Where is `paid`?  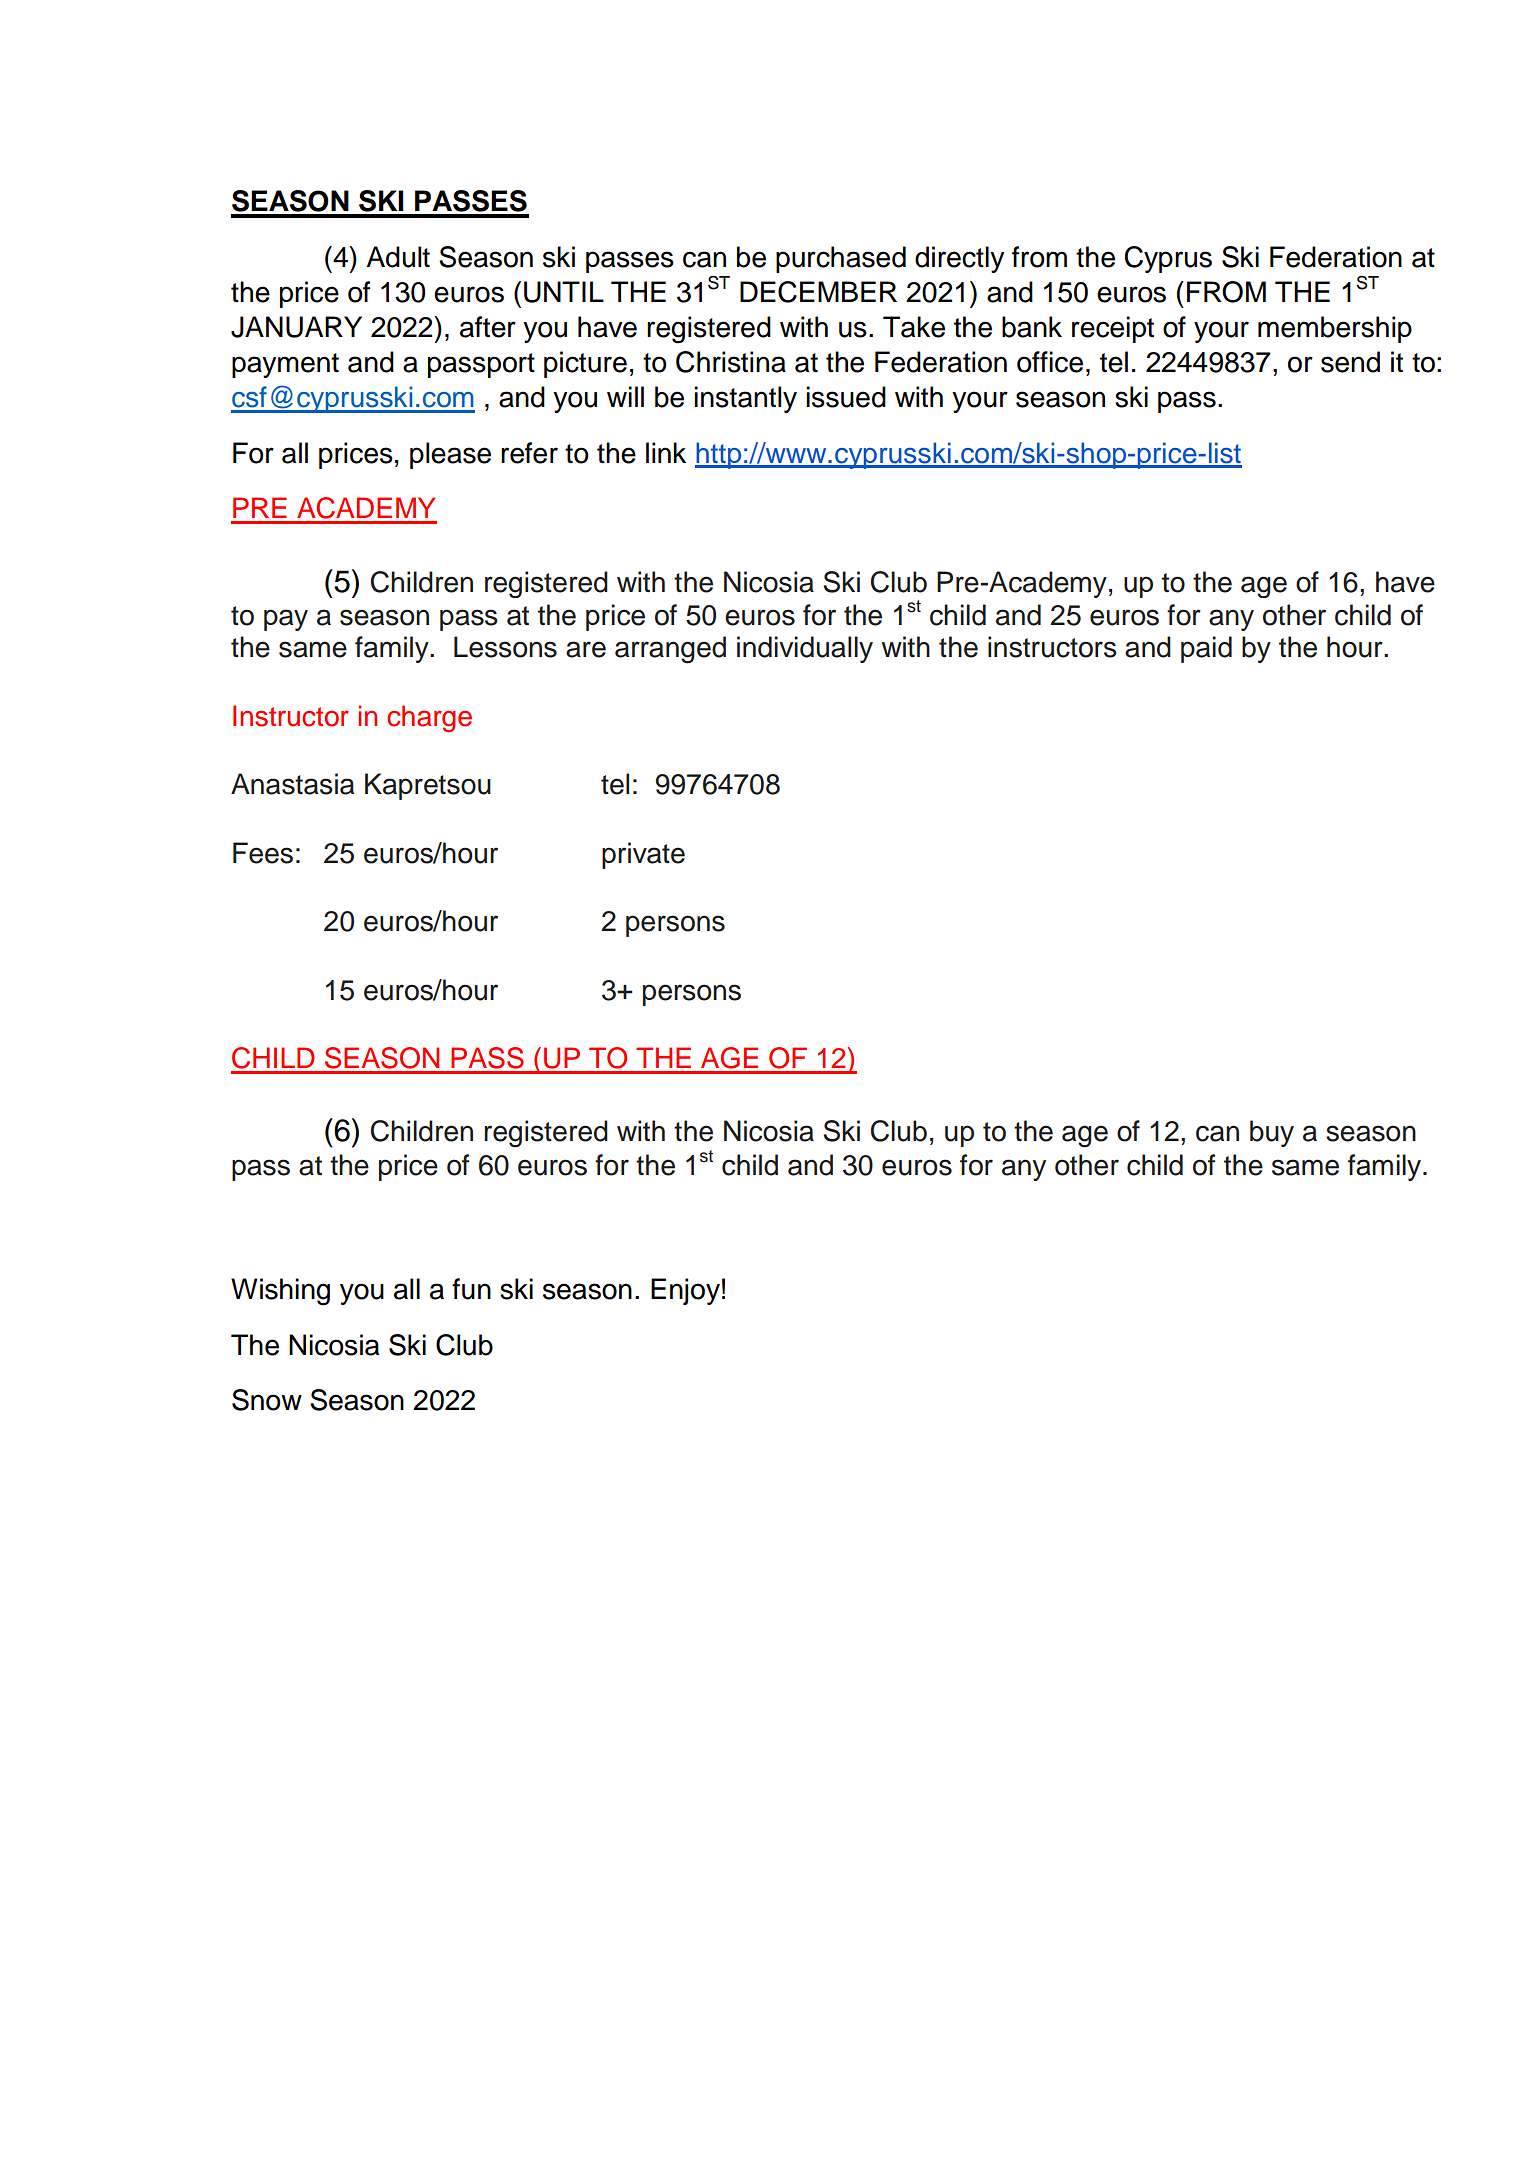
paid is located at coordinates (1206, 649).
